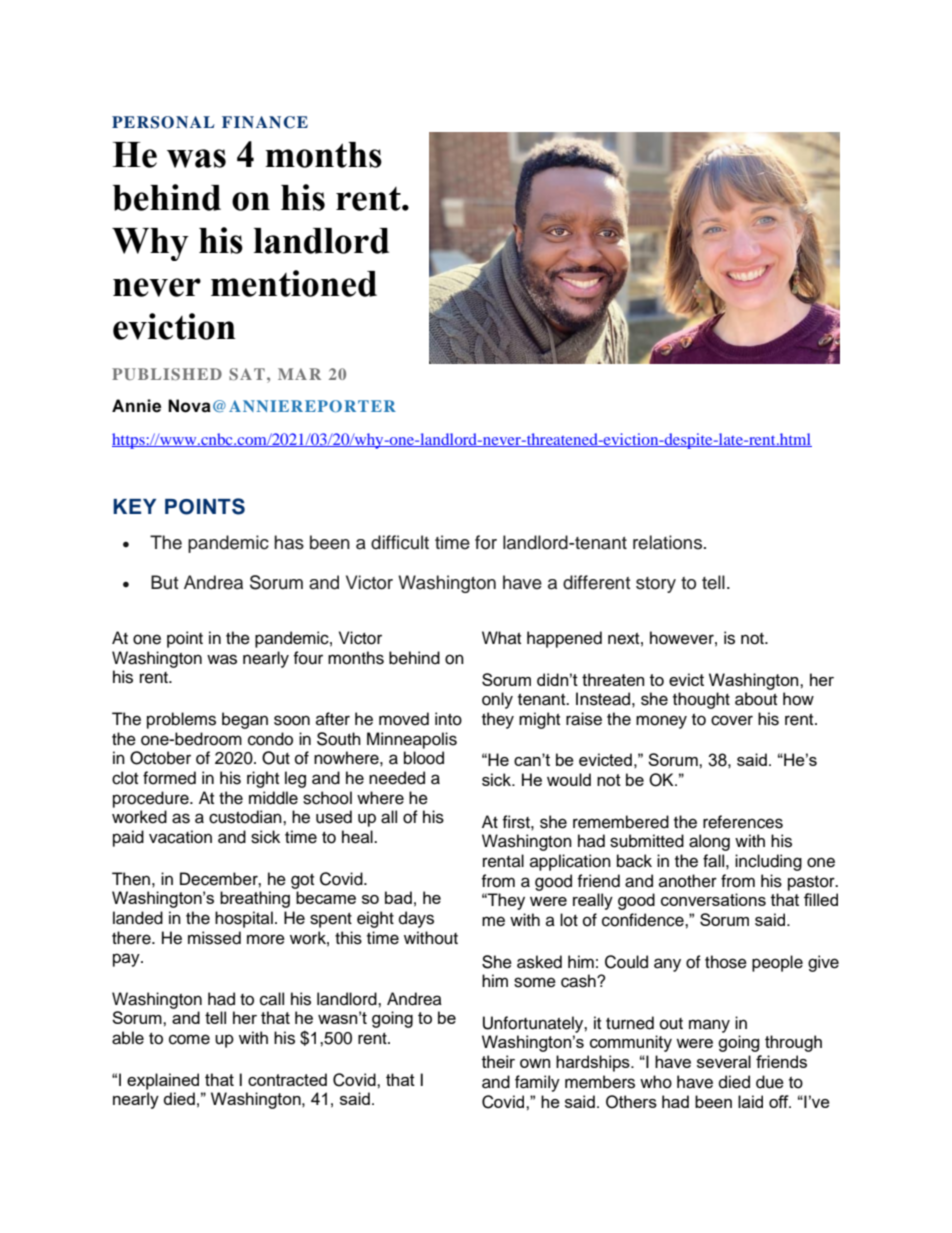 This screenshot has height=1233, width=952. Describe the element at coordinates (498, 1061) in the screenshot. I see `their` at that location.
